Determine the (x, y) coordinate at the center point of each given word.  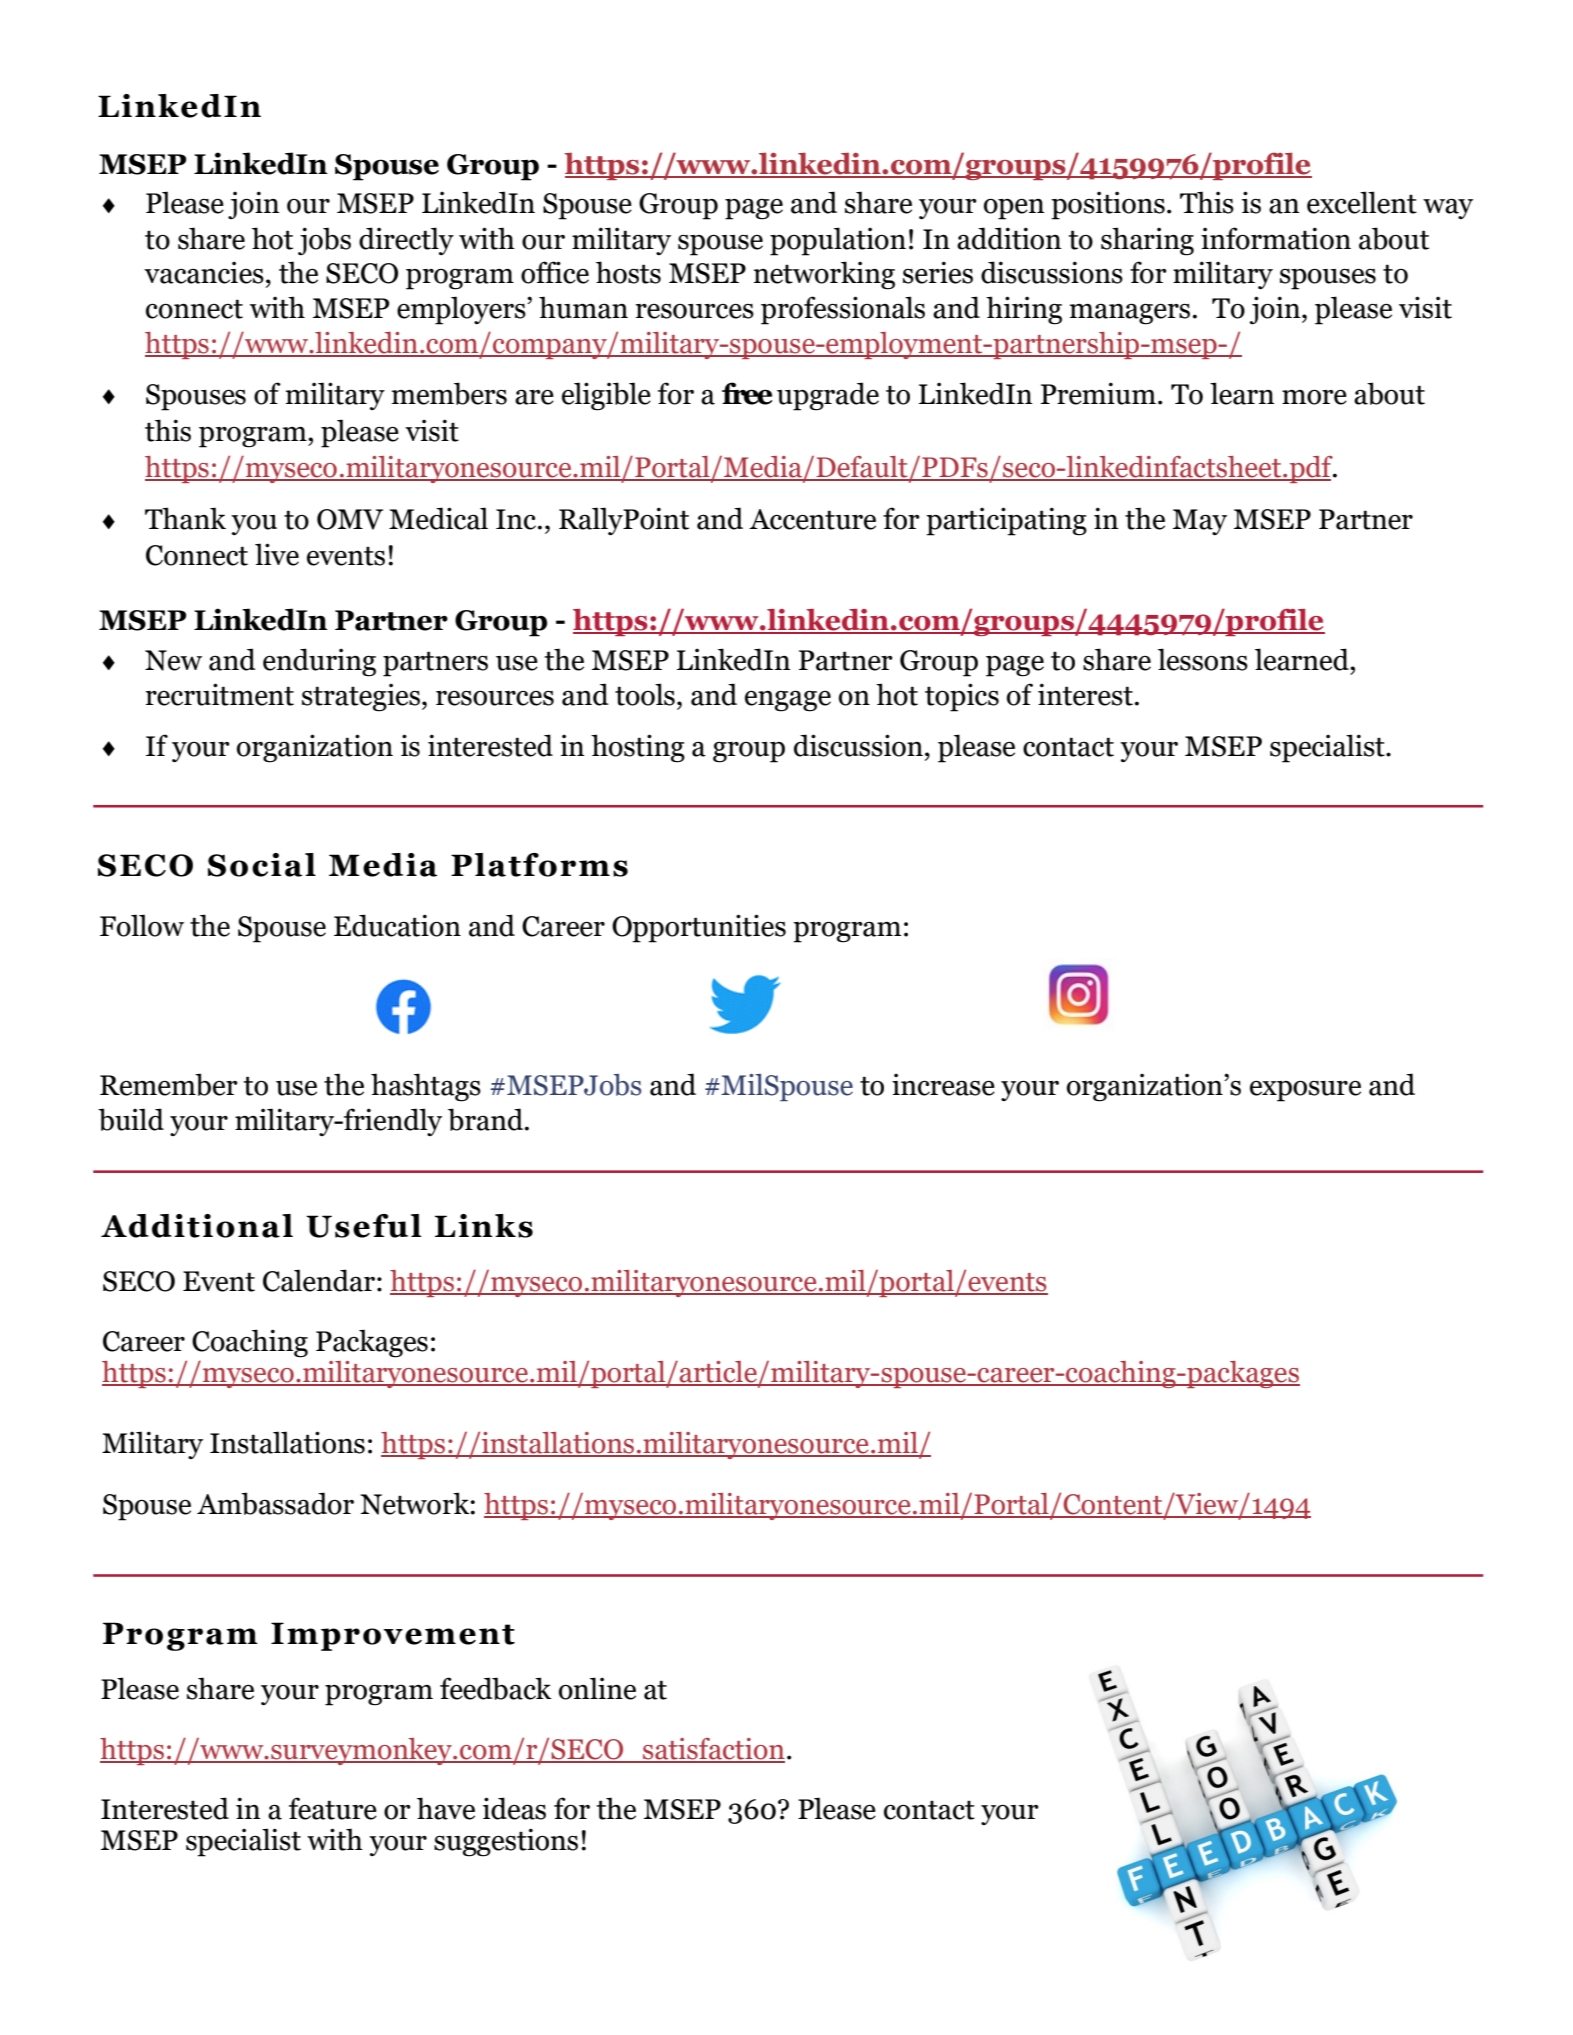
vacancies (204, 272)
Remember (168, 1084)
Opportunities (699, 928)
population (838, 241)
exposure (1305, 1091)
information (1276, 238)
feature (333, 1808)
